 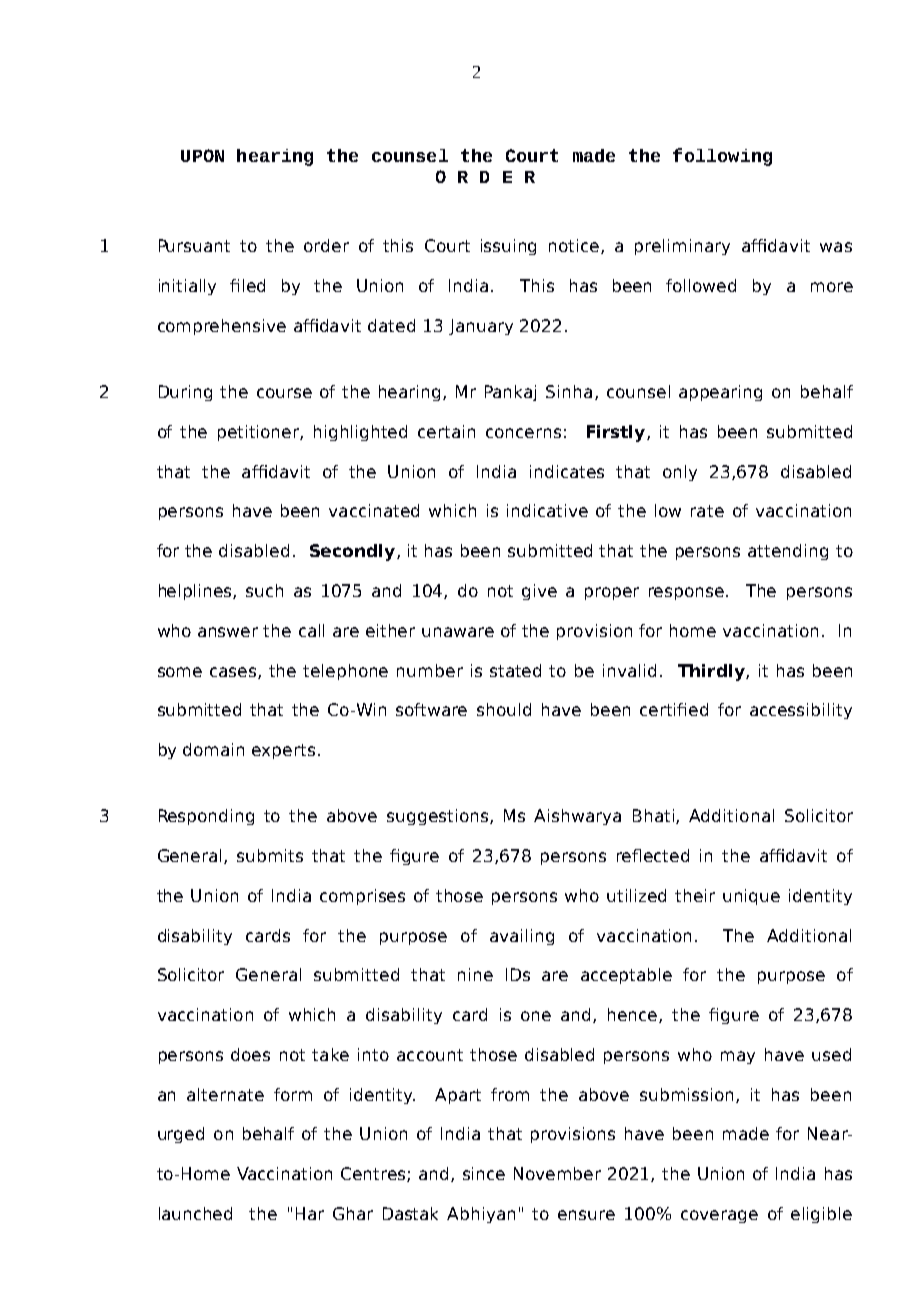 I want to click on experts, so click(x=283, y=751).
